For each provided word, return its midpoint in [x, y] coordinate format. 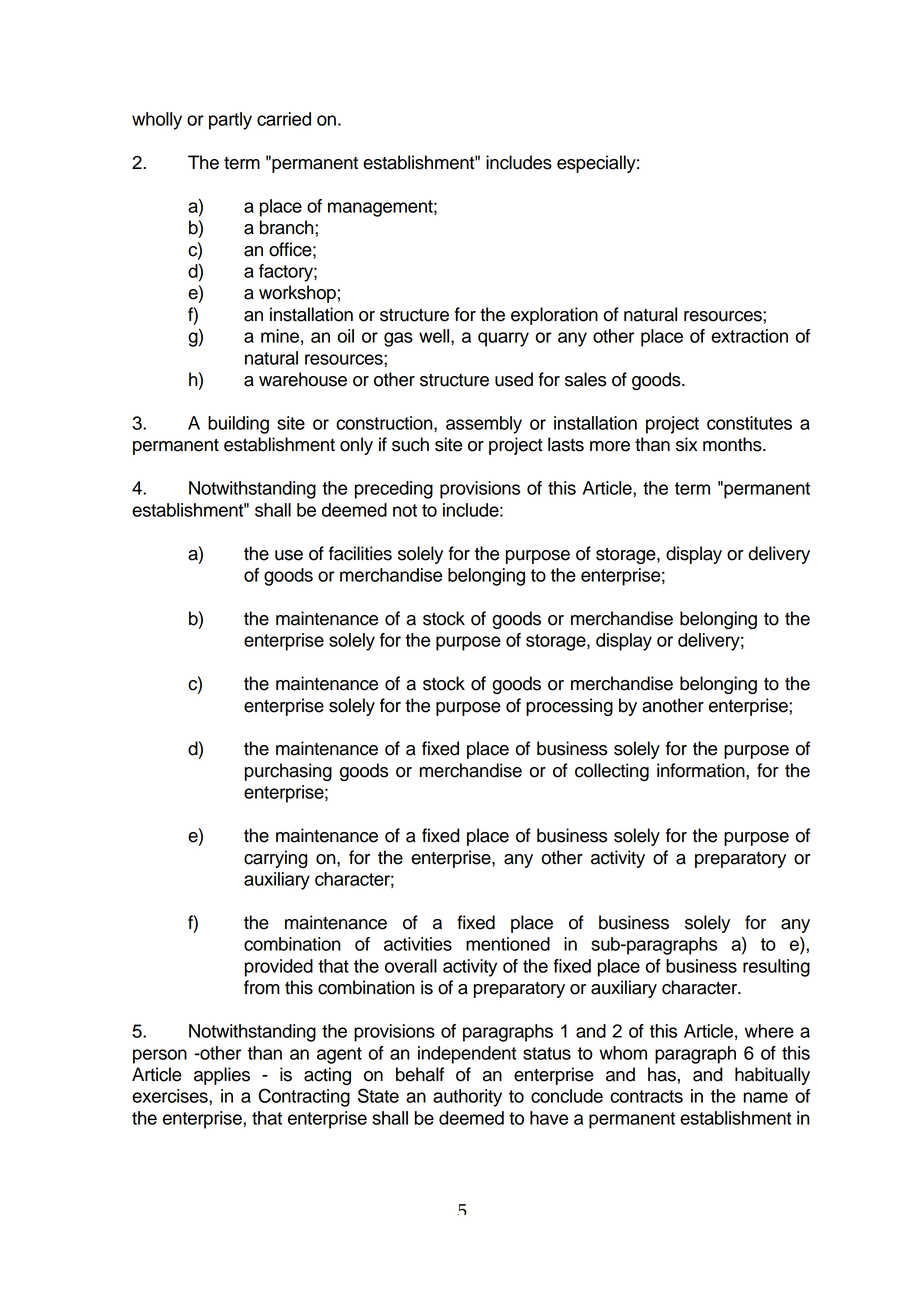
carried [284, 119]
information [702, 770]
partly [230, 121]
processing [569, 707]
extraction [749, 336]
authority [467, 1098]
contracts [646, 1096]
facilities [360, 553]
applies [222, 1076]
